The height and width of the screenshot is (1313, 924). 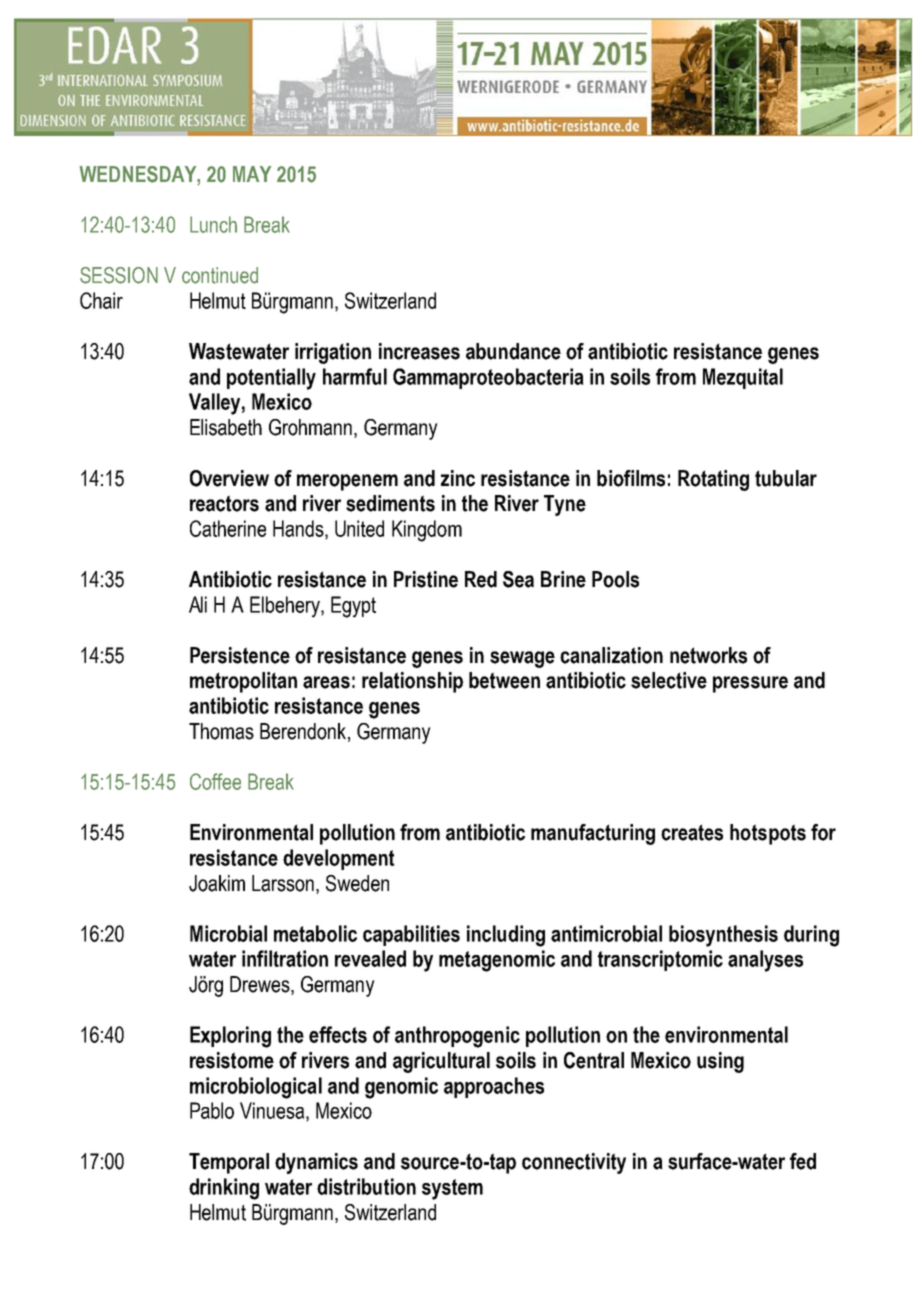 I want to click on between, so click(x=504, y=680).
